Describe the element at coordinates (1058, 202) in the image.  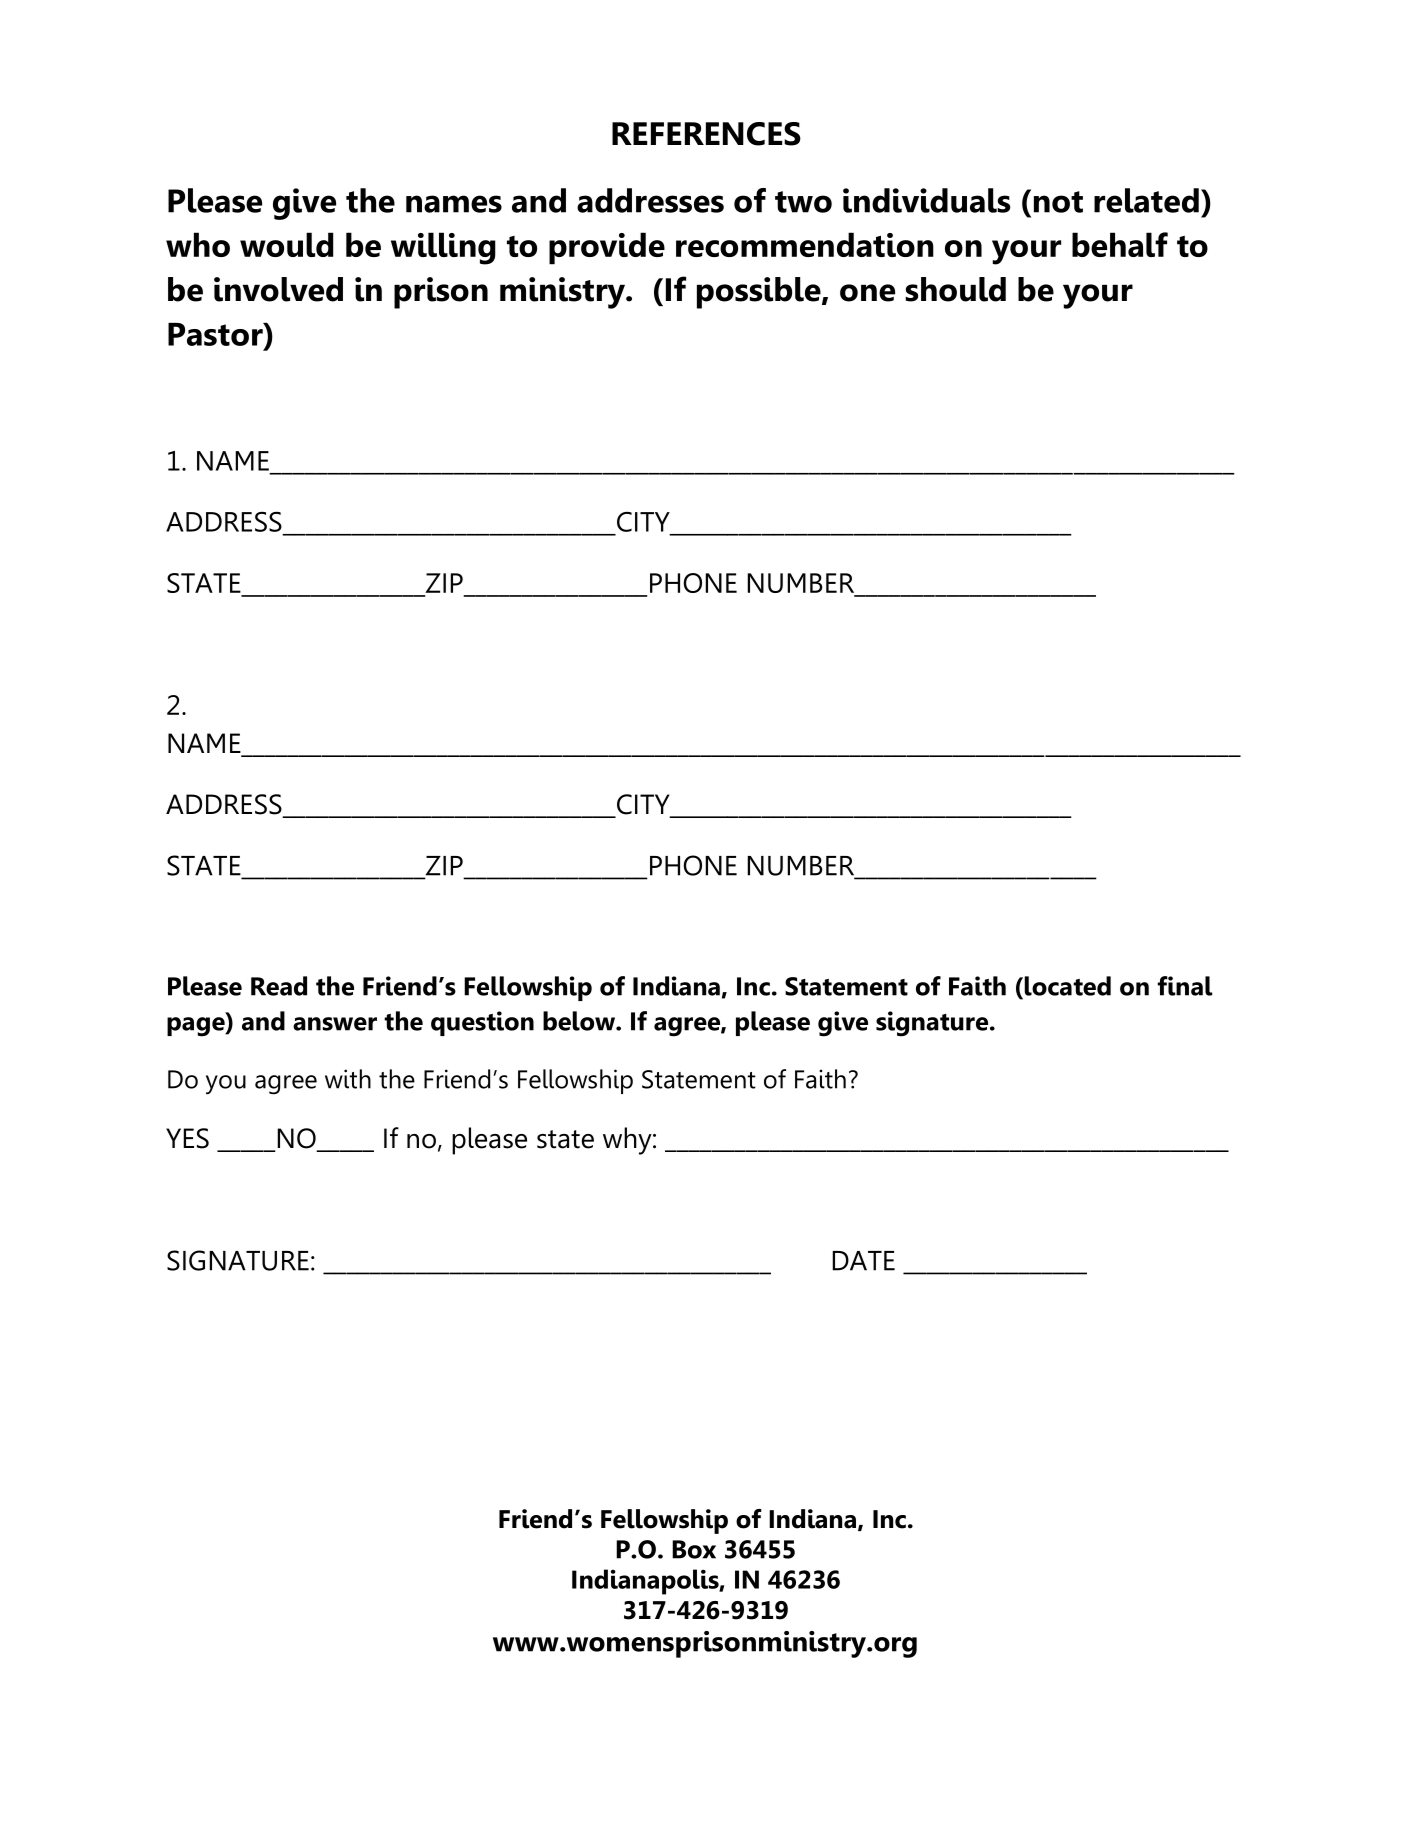
I see `not` at that location.
